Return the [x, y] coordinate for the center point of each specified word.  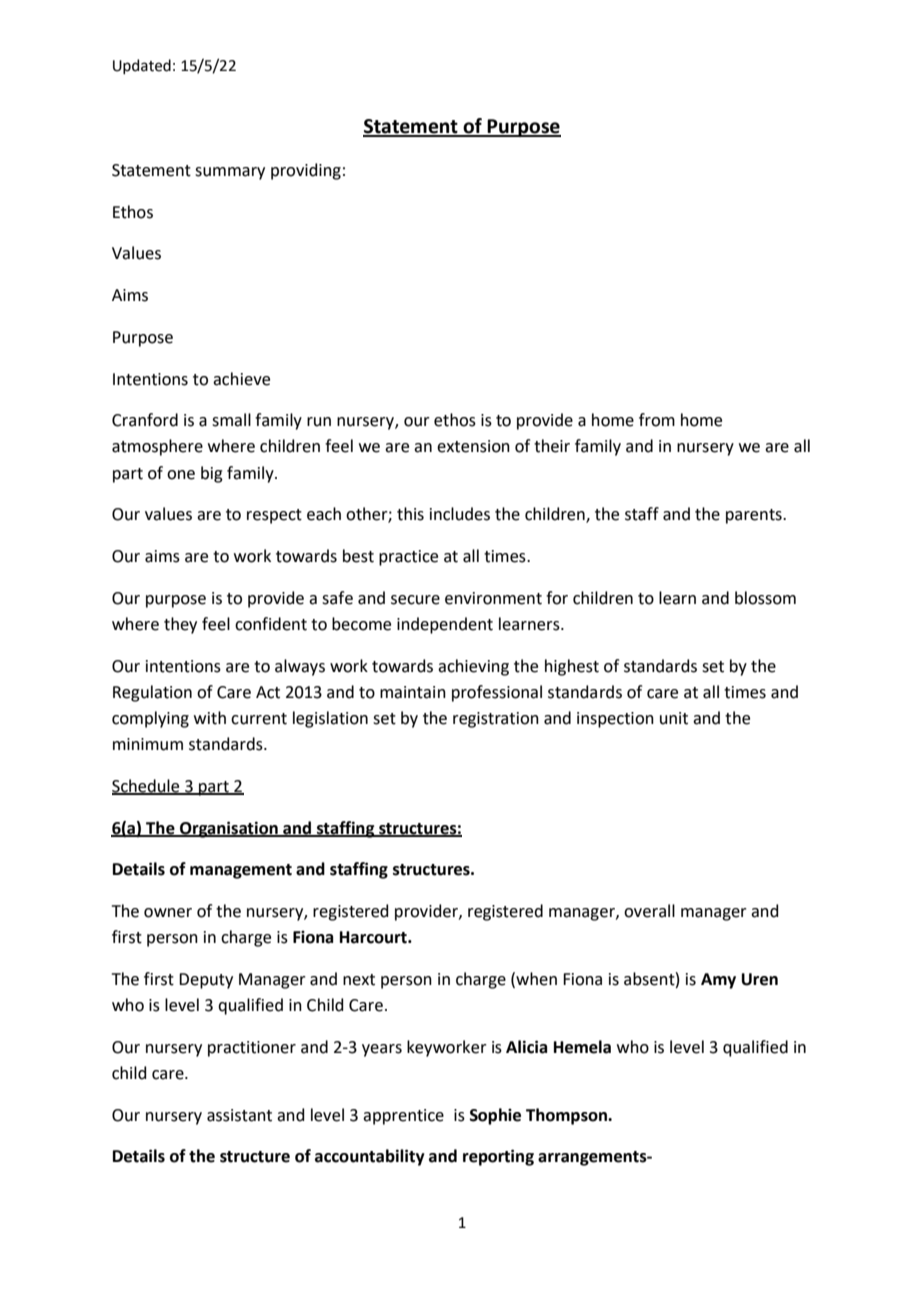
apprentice [403, 1117]
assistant [239, 1115]
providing [306, 171]
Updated [142, 66]
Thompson [568, 1116]
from [657, 420]
